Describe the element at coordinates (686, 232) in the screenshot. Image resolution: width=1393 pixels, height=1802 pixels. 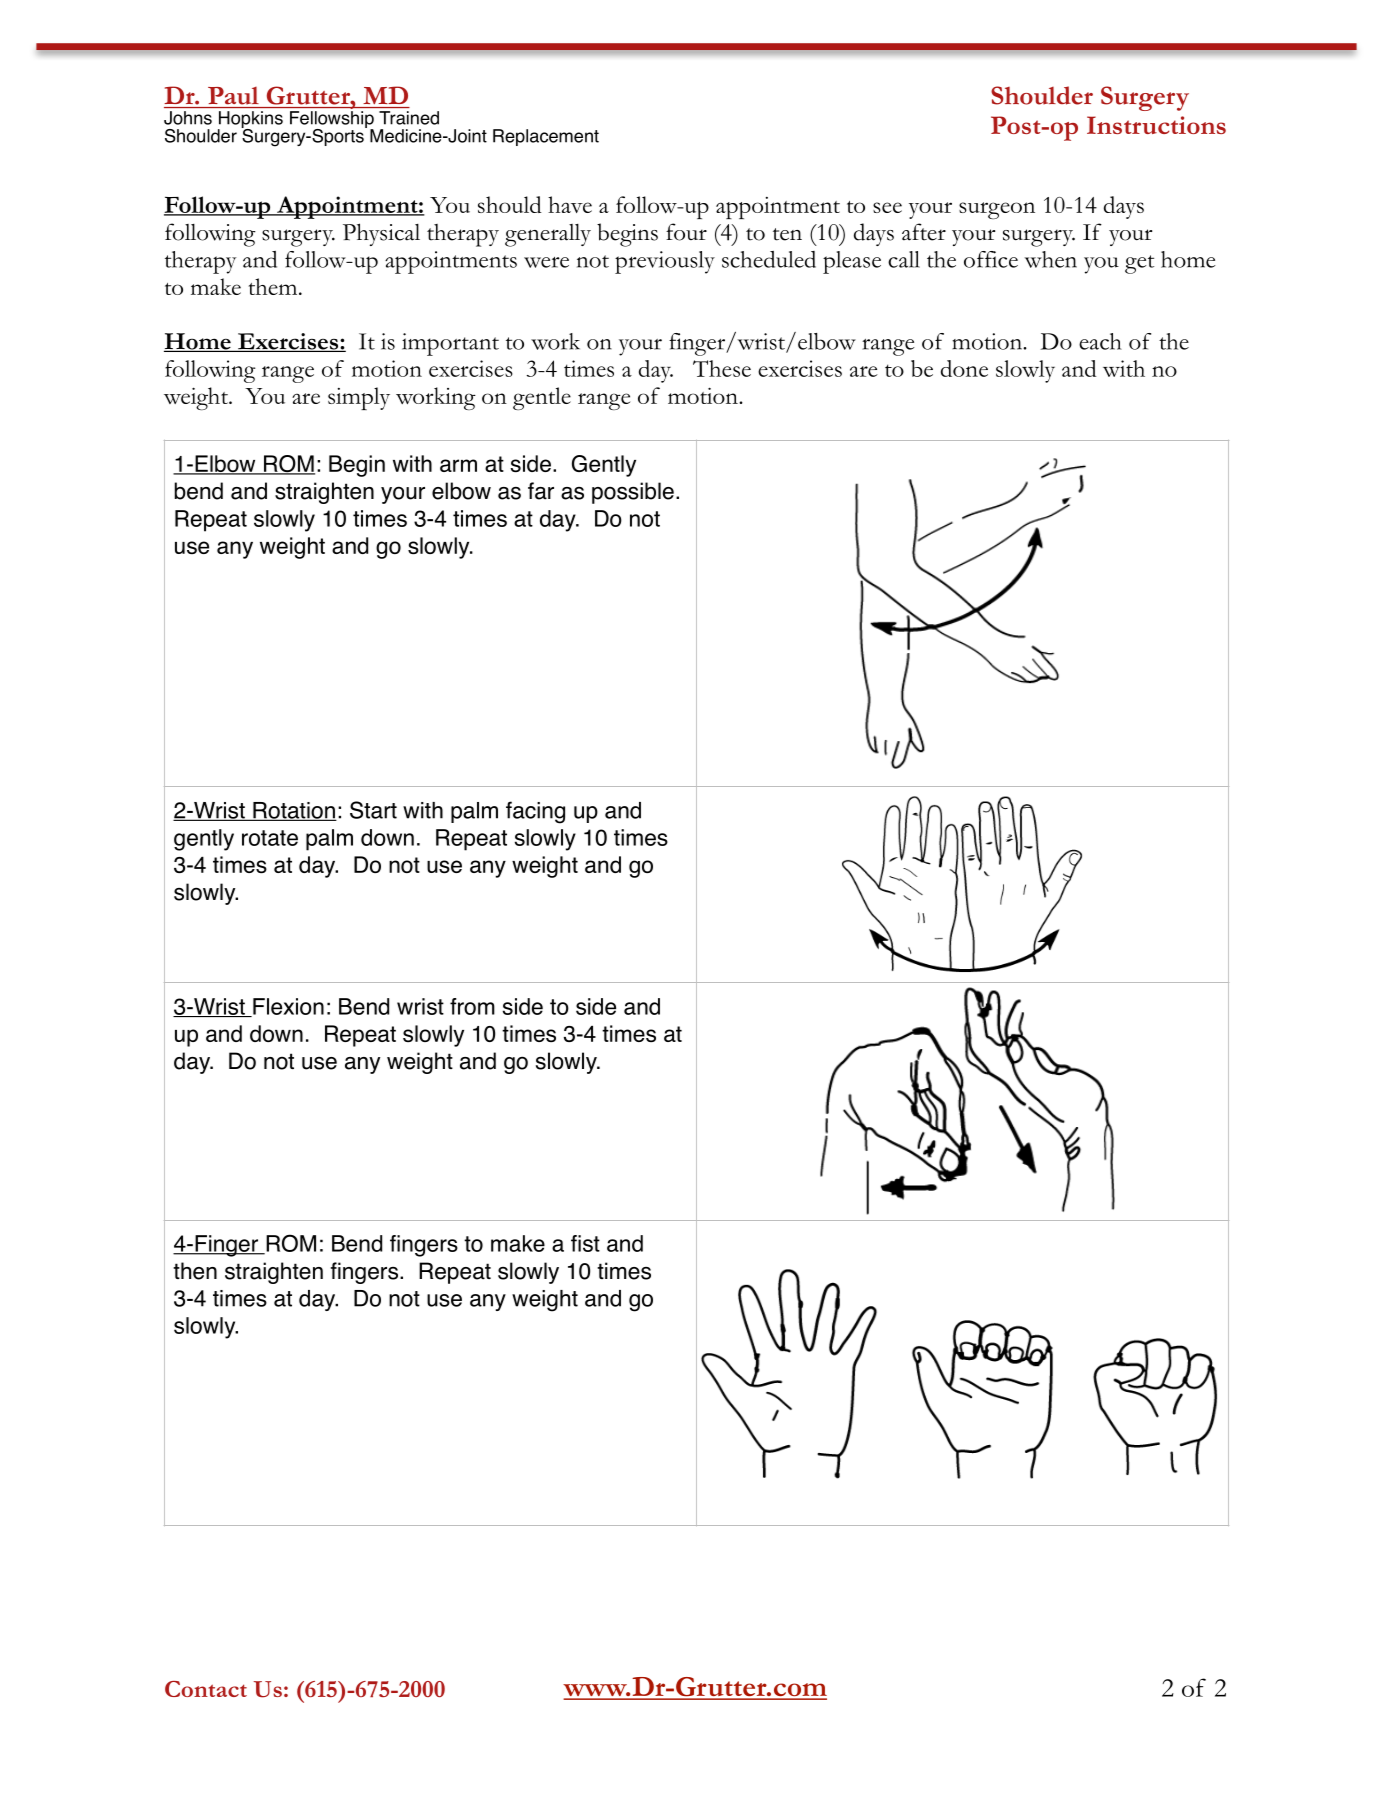
I see `four` at that location.
